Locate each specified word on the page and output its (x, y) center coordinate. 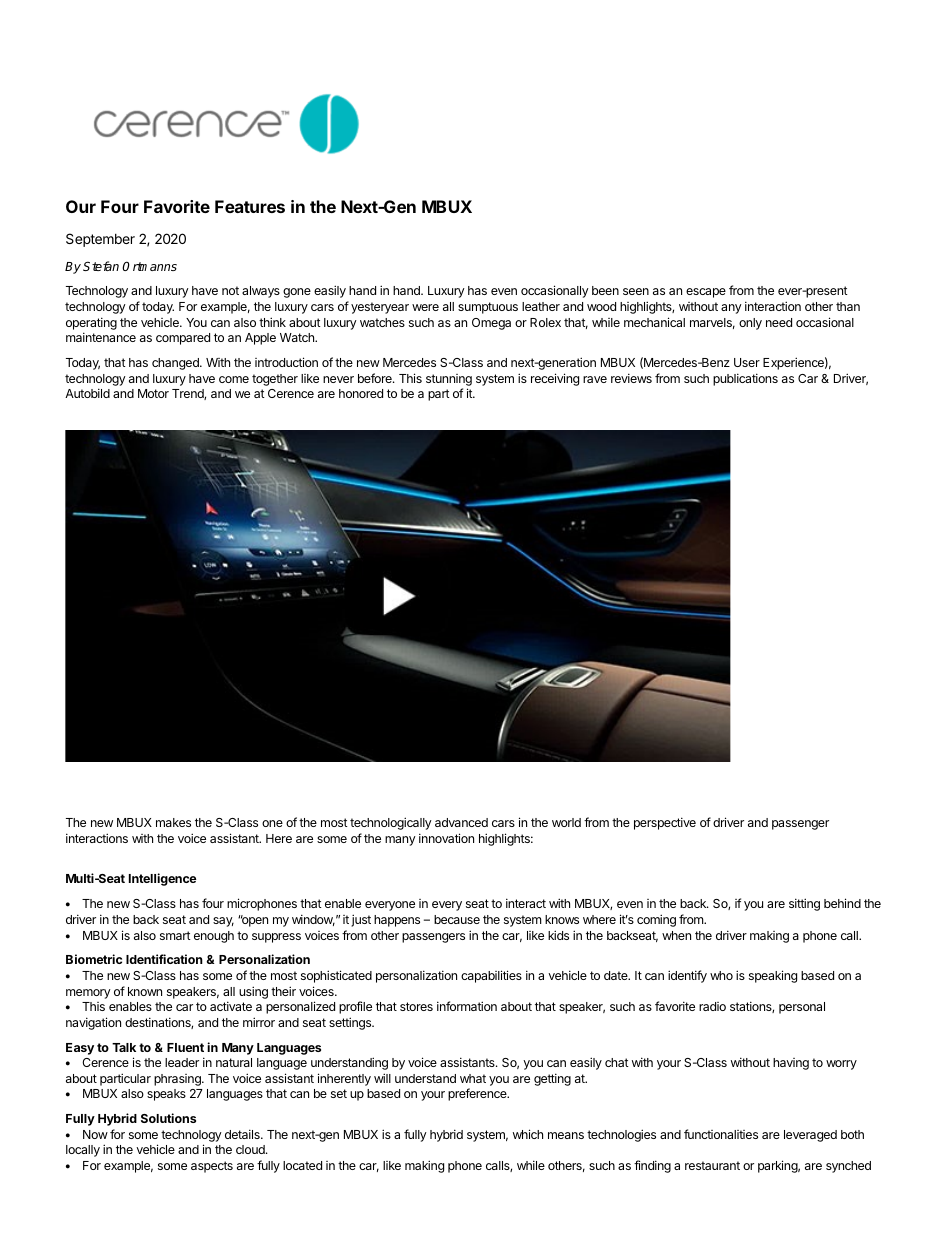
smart (175, 935)
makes (173, 822)
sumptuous (488, 308)
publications (745, 379)
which (528, 1134)
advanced (461, 822)
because (457, 919)
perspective (665, 823)
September (100, 240)
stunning (449, 380)
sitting (804, 904)
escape (706, 293)
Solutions (168, 1118)
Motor (153, 393)
